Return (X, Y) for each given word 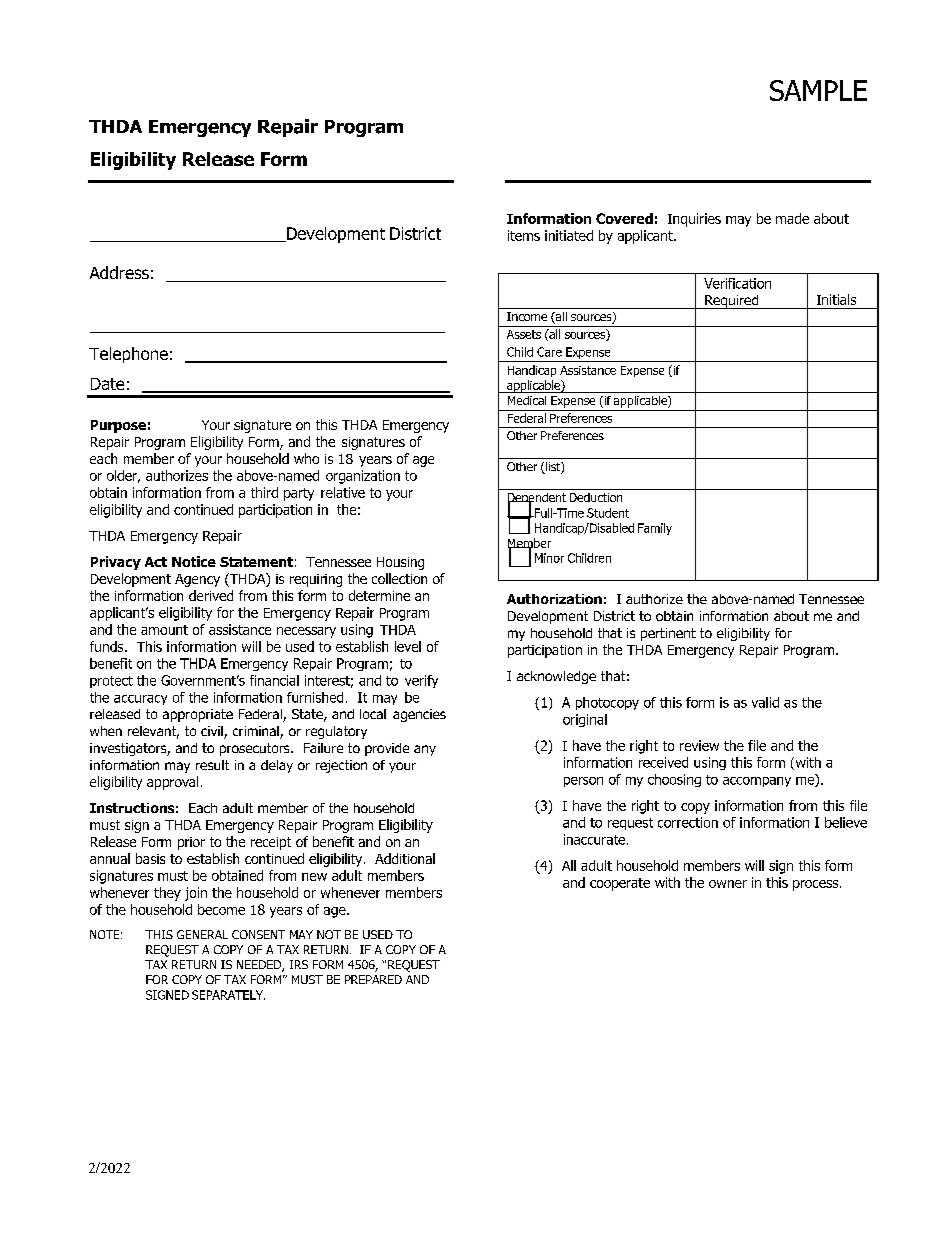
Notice (194, 561)
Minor (549, 558)
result (212, 765)
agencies (419, 715)
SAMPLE (818, 90)
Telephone (128, 355)
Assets (524, 334)
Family (655, 529)
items (524, 235)
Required (732, 302)
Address (119, 272)
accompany (757, 782)
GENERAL (202, 934)
